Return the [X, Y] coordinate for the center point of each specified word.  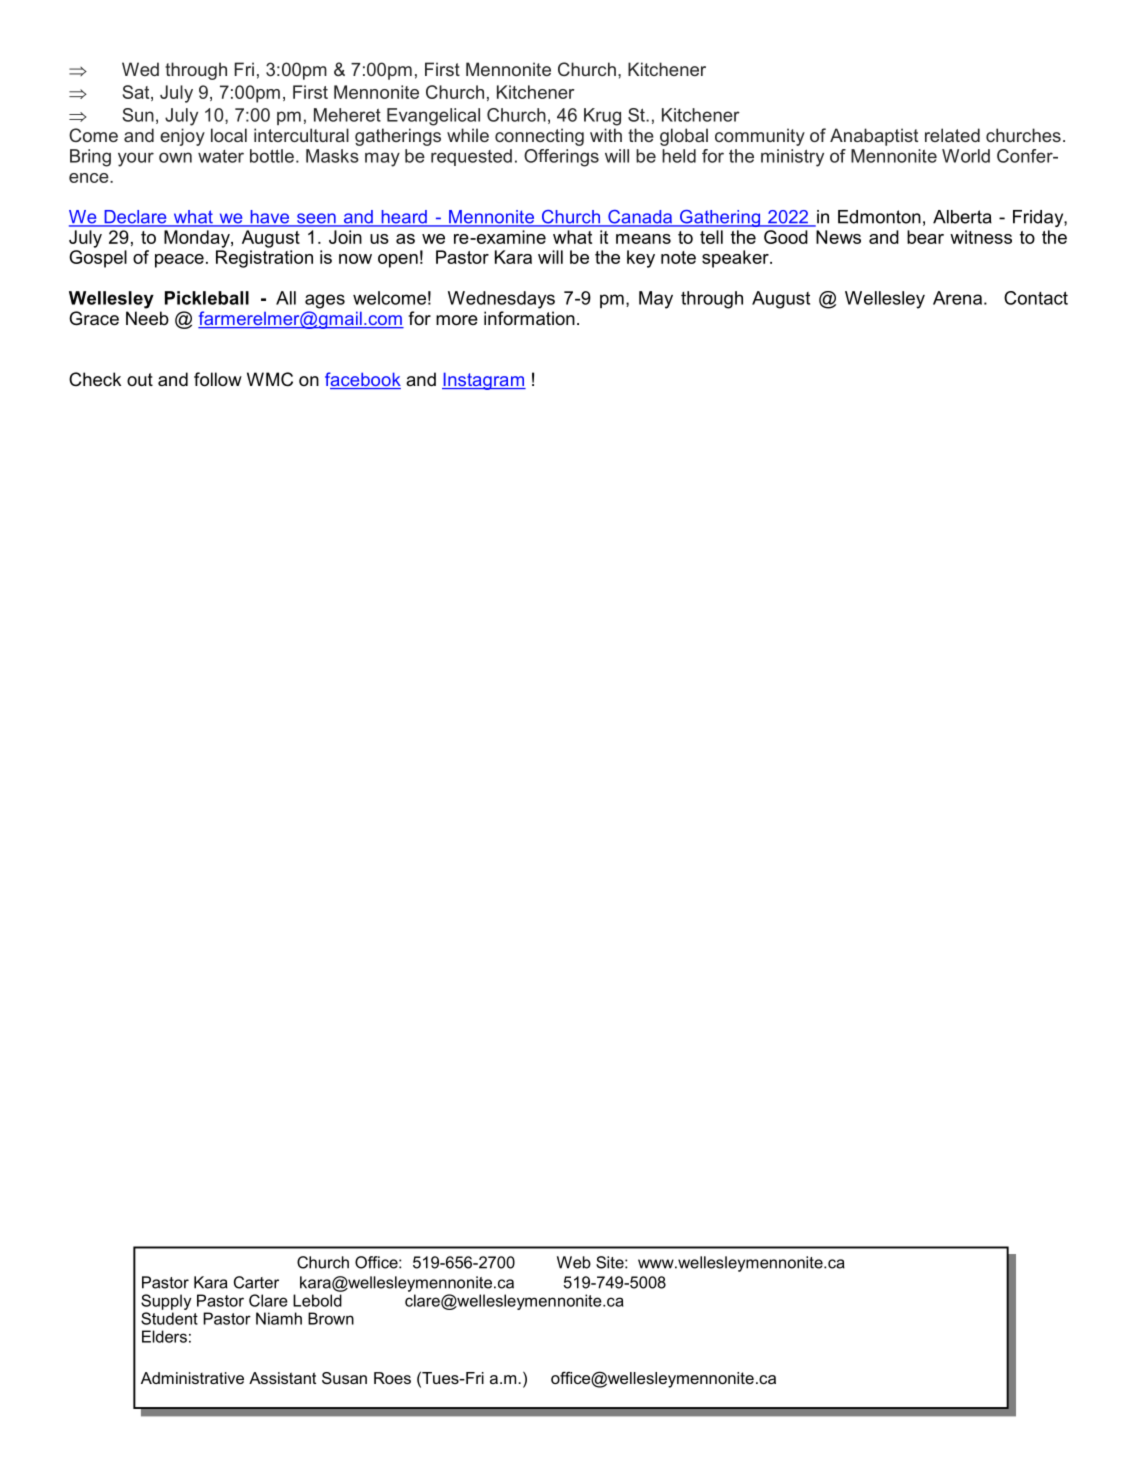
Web [574, 1262]
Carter [256, 1282]
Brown [331, 1318]
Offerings [561, 158]
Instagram [484, 381]
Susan [344, 1378]
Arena [957, 298]
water [221, 156]
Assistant [282, 1378]
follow [218, 379]
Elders [164, 1336]
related [952, 135]
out [140, 379]
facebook [363, 380]
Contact [1036, 298]
